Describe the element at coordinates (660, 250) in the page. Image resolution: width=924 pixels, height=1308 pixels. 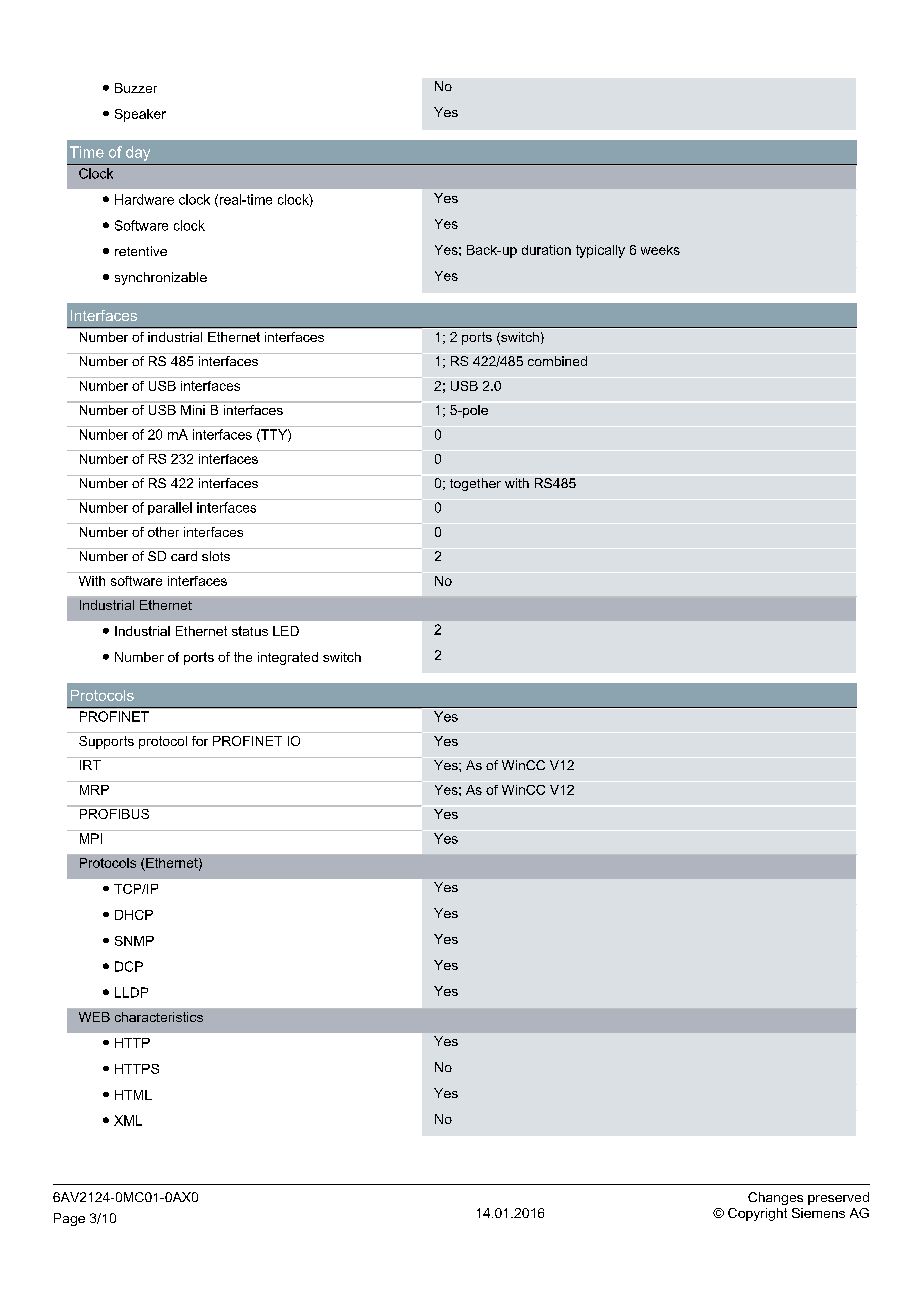
I see `weeks` at that location.
